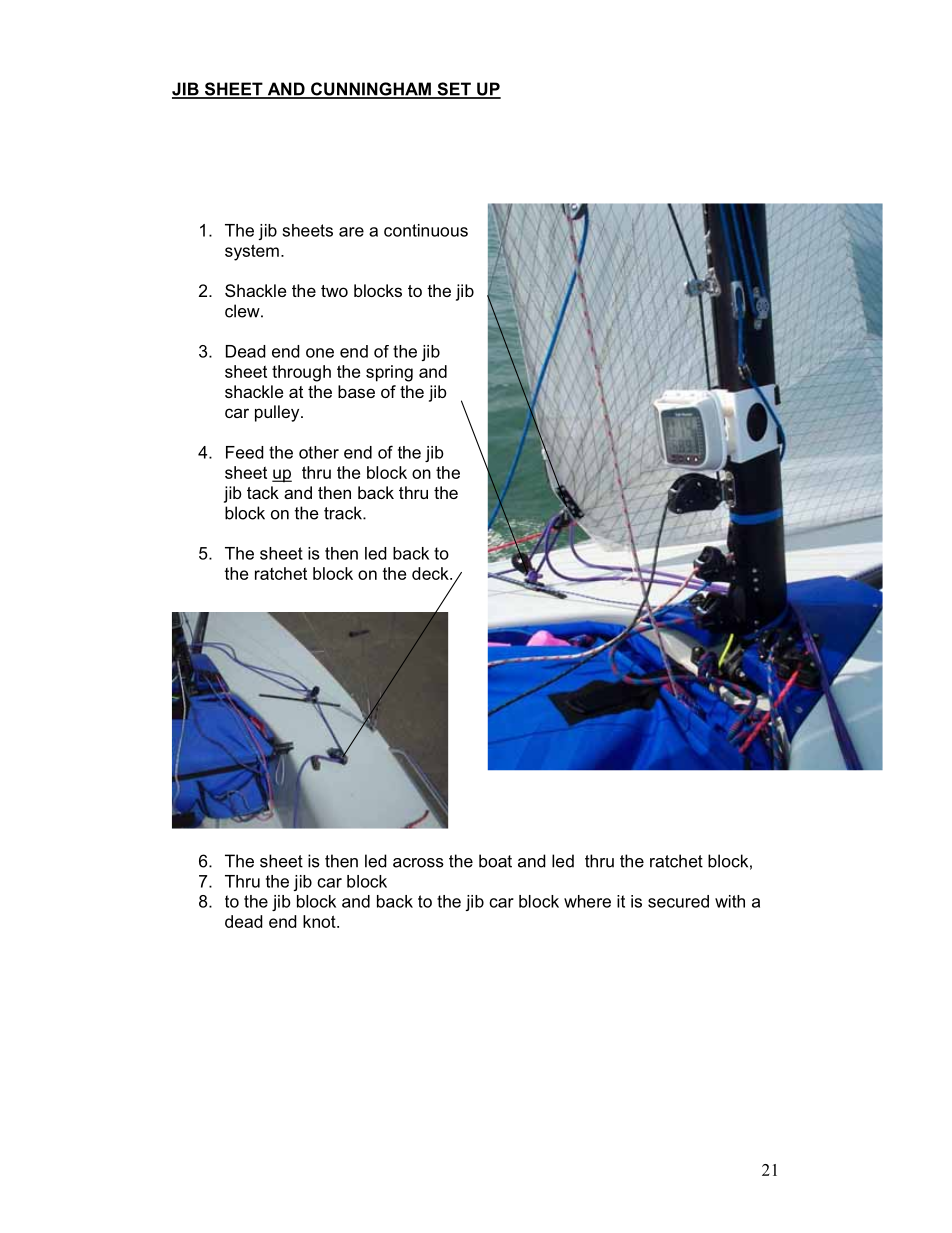 Image resolution: width=952 pixels, height=1233 pixels. What do you see at coordinates (371, 90) in the screenshot?
I see `CUNNINGHAM` at bounding box center [371, 90].
